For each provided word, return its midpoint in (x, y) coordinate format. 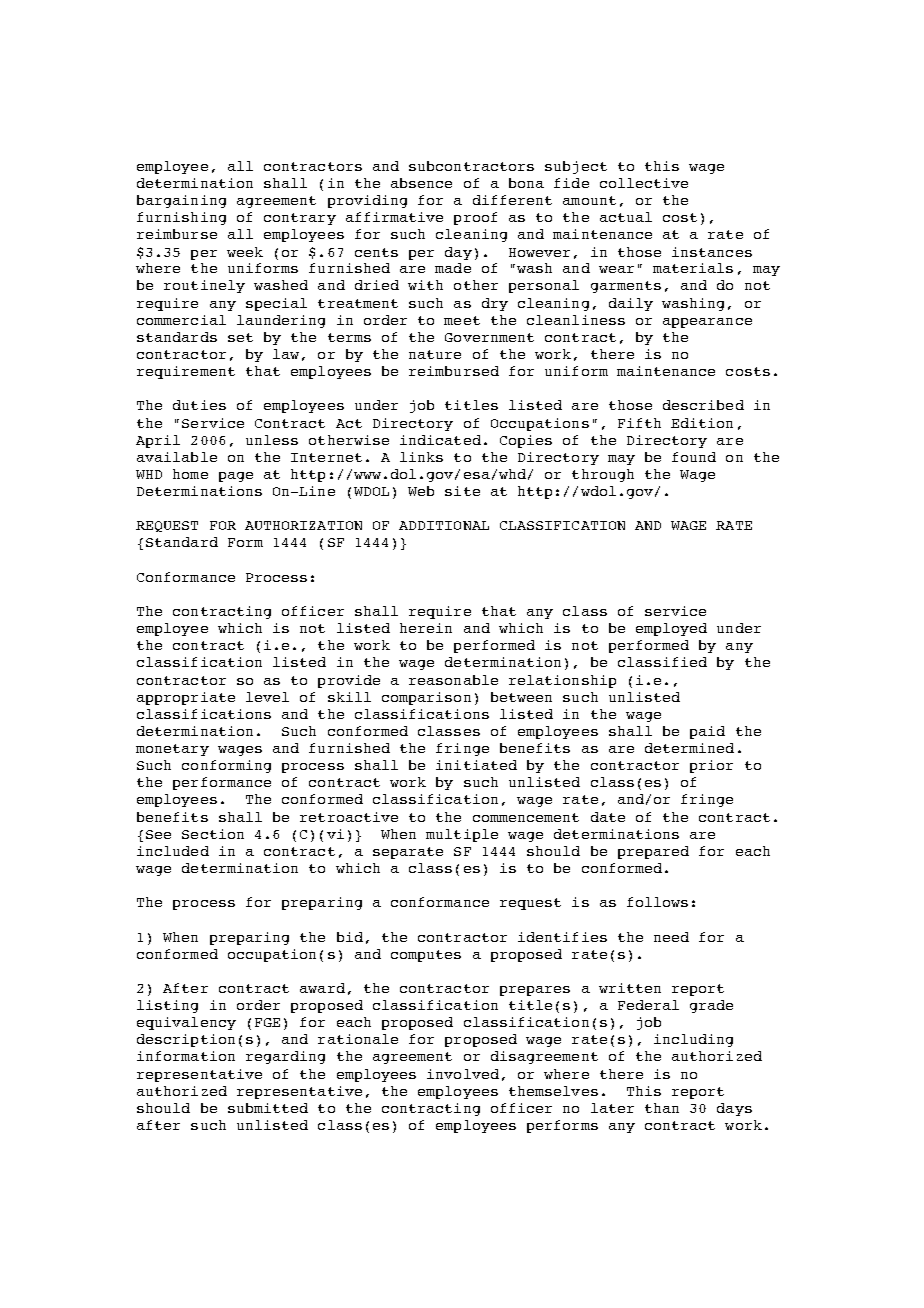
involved (463, 1074)
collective (644, 183)
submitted (268, 1108)
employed (671, 629)
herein (426, 628)
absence (421, 183)
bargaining (181, 201)
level (267, 697)
